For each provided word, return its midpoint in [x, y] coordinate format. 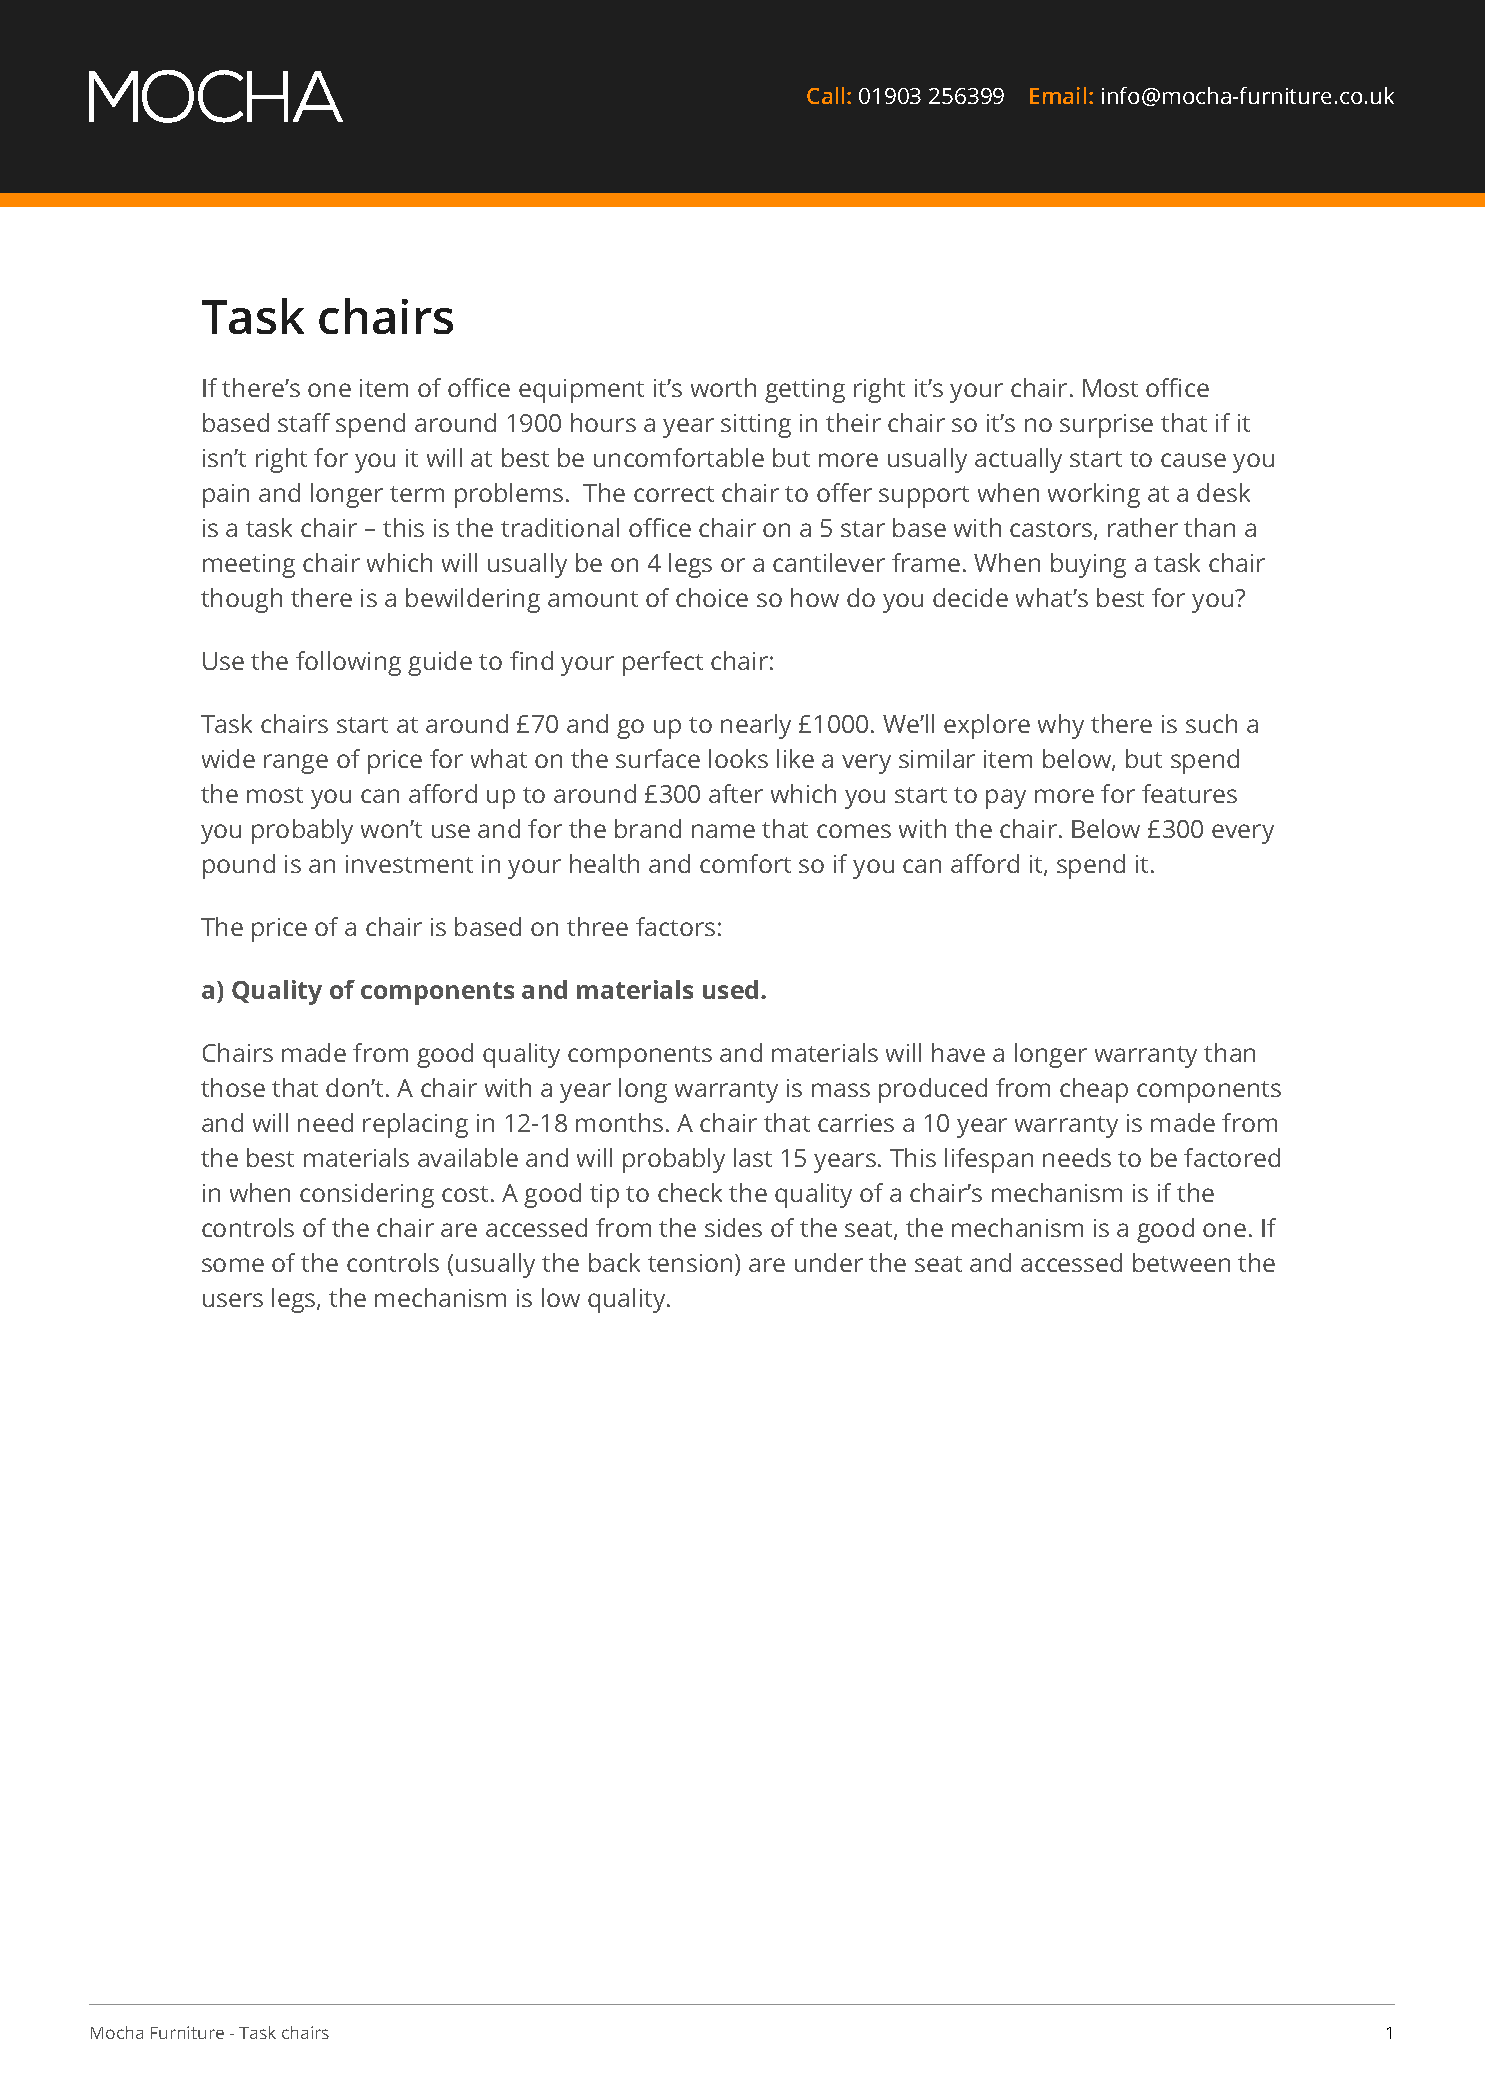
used [730, 989]
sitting [756, 426]
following [348, 663]
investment [409, 864]
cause [1193, 460]
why [1061, 726]
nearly [756, 726]
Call [825, 95]
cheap [1094, 1090]
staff [304, 422]
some [233, 1265]
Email [1058, 95]
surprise [1106, 426]
